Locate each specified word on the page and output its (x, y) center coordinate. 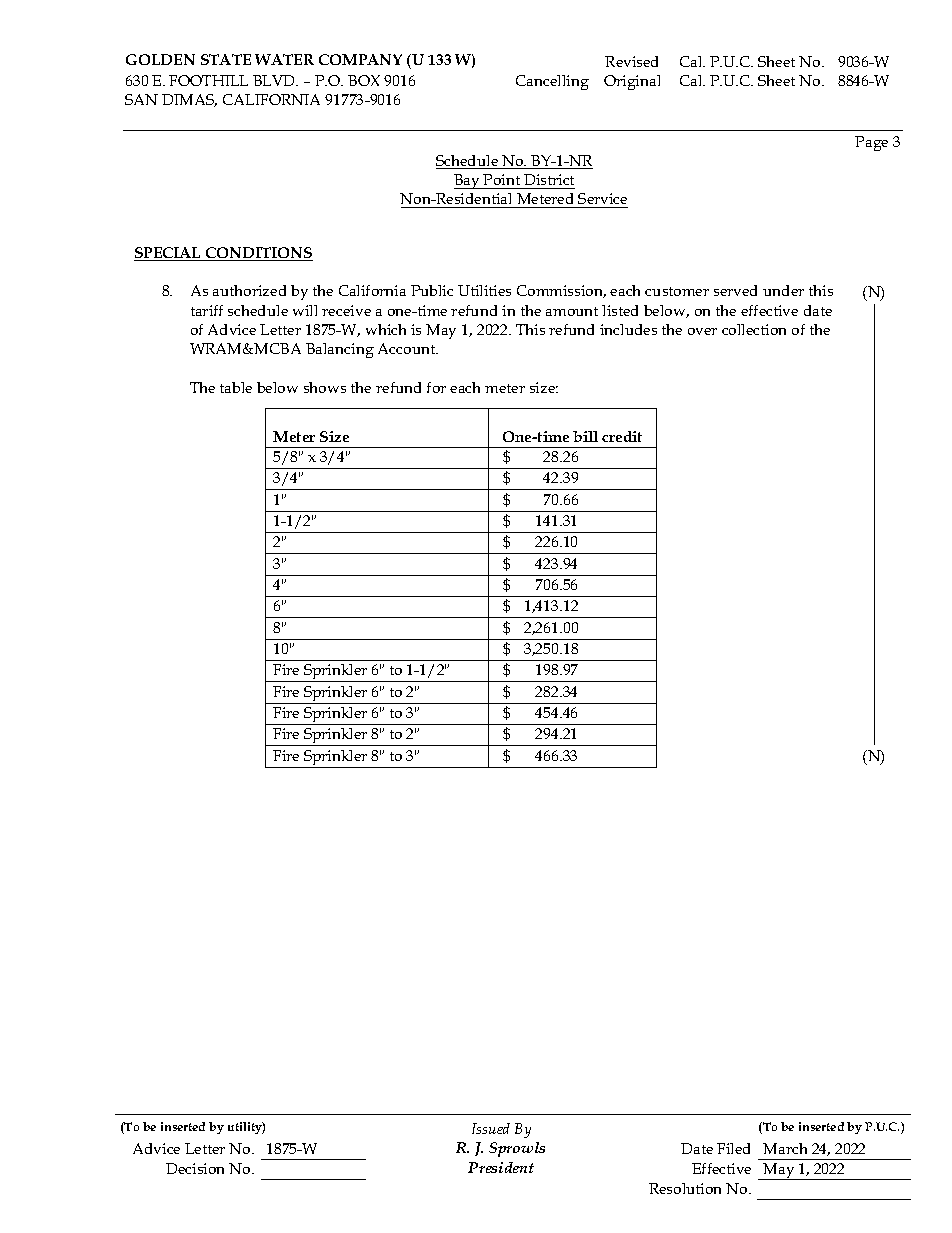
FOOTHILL (208, 80)
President (501, 1167)
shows (325, 387)
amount (572, 311)
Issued (491, 1128)
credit (622, 436)
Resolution (685, 1188)
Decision (195, 1168)
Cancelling (552, 82)
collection (754, 329)
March (785, 1148)
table (236, 387)
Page (871, 143)
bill (585, 436)
